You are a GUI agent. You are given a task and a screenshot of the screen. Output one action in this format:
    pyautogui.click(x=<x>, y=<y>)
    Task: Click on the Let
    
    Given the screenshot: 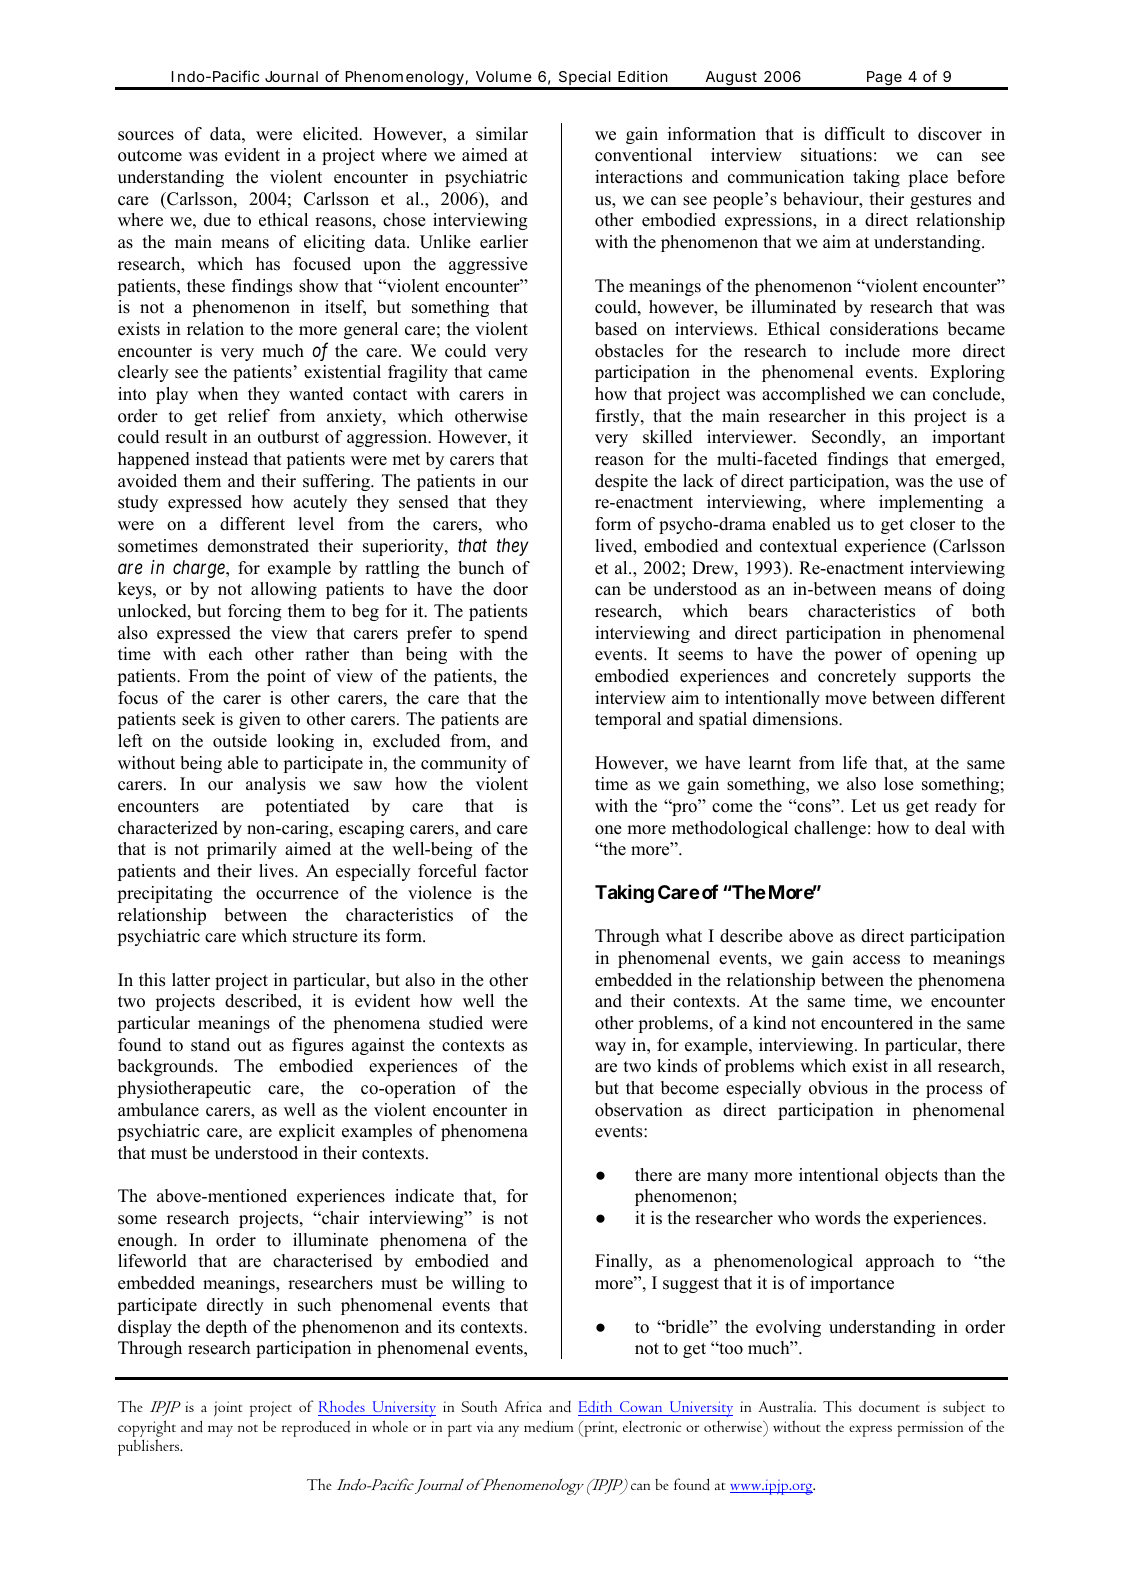 What is the action you would take?
    pyautogui.click(x=863, y=806)
